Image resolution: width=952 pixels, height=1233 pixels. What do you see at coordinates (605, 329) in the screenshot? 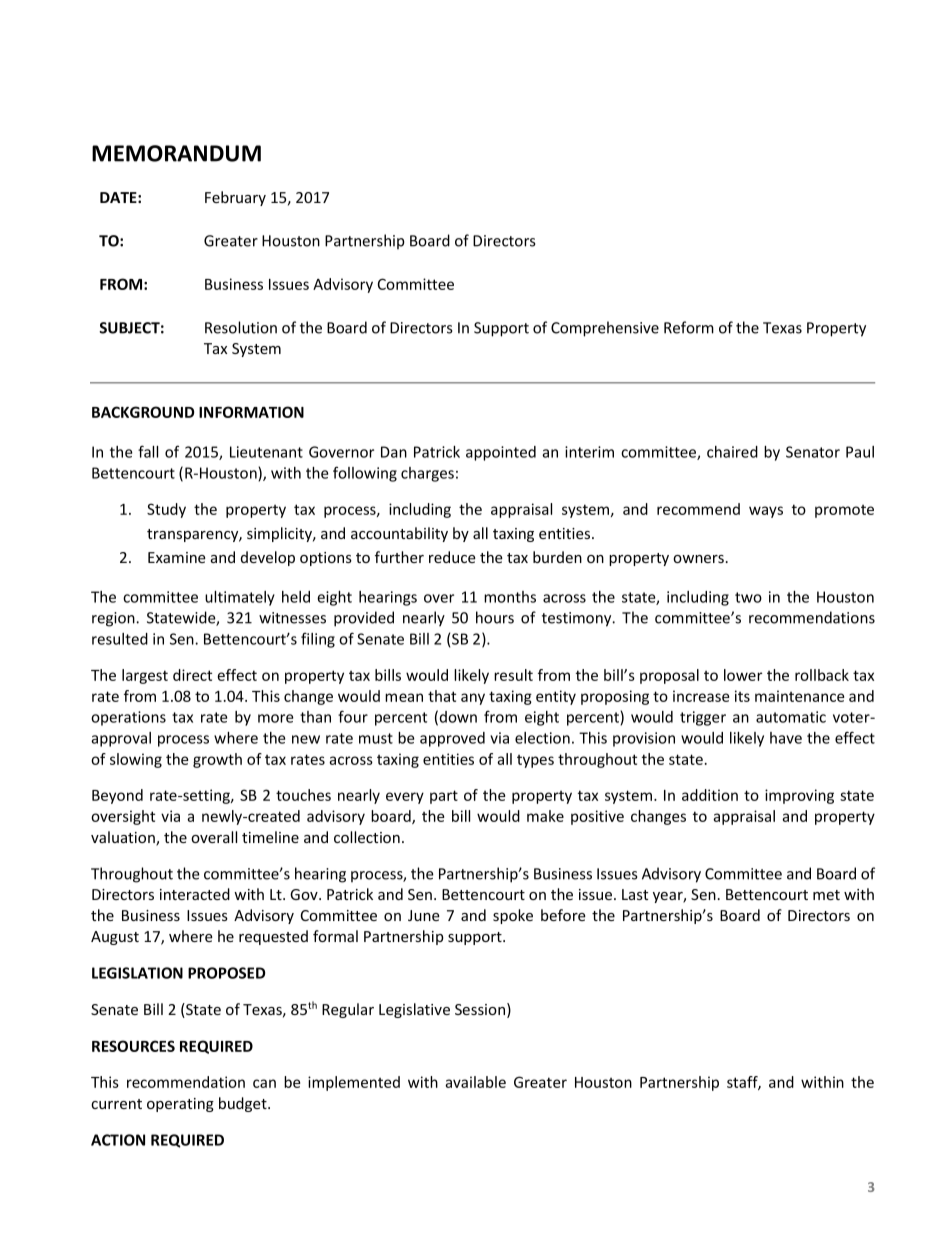
I see `Comprehensive` at bounding box center [605, 329].
